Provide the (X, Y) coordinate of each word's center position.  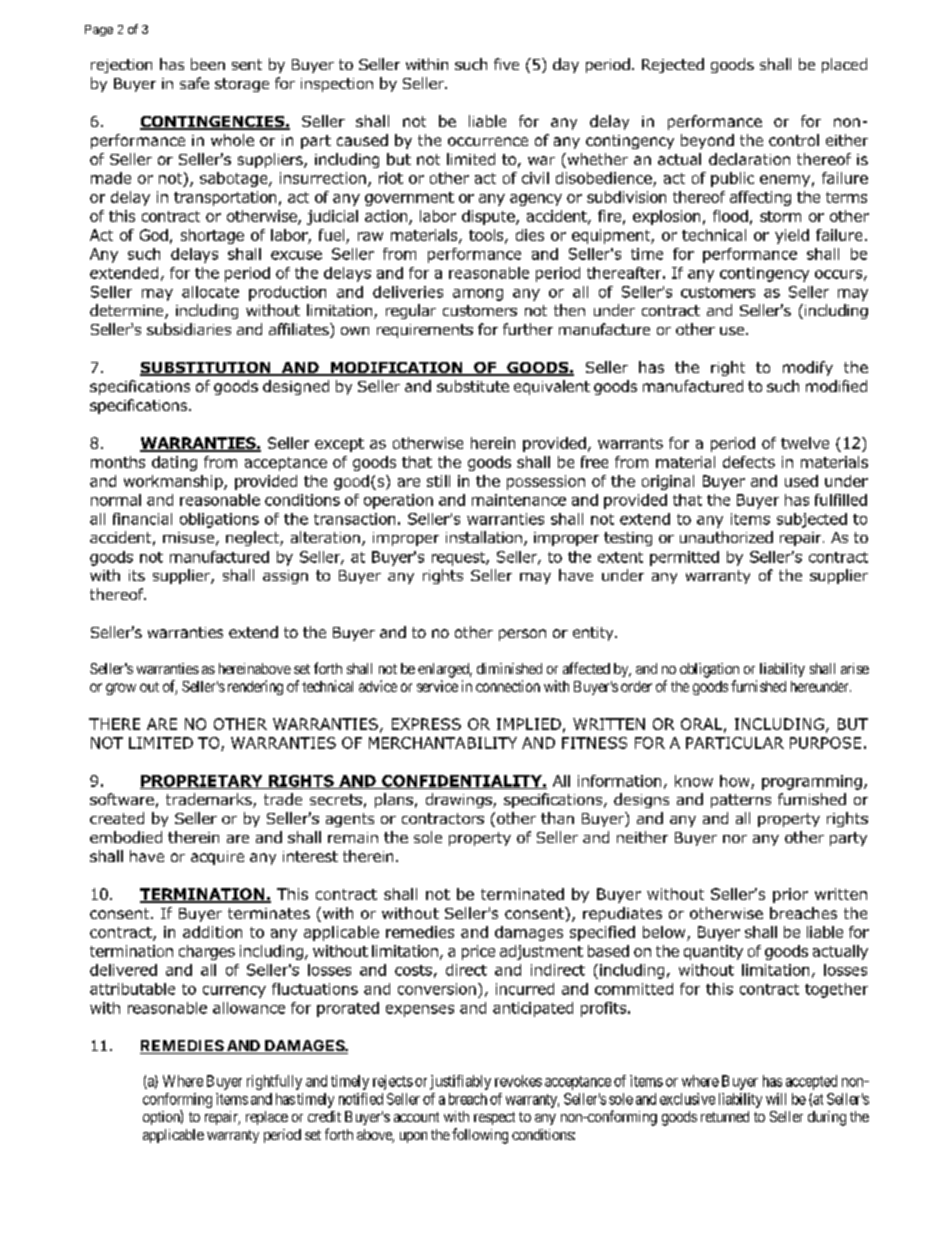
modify (808, 368)
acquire (217, 858)
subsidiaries (189, 329)
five (506, 64)
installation (484, 537)
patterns (741, 801)
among (478, 295)
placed (844, 65)
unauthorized (726, 537)
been (208, 64)
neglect (253, 538)
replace (267, 1118)
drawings (460, 800)
